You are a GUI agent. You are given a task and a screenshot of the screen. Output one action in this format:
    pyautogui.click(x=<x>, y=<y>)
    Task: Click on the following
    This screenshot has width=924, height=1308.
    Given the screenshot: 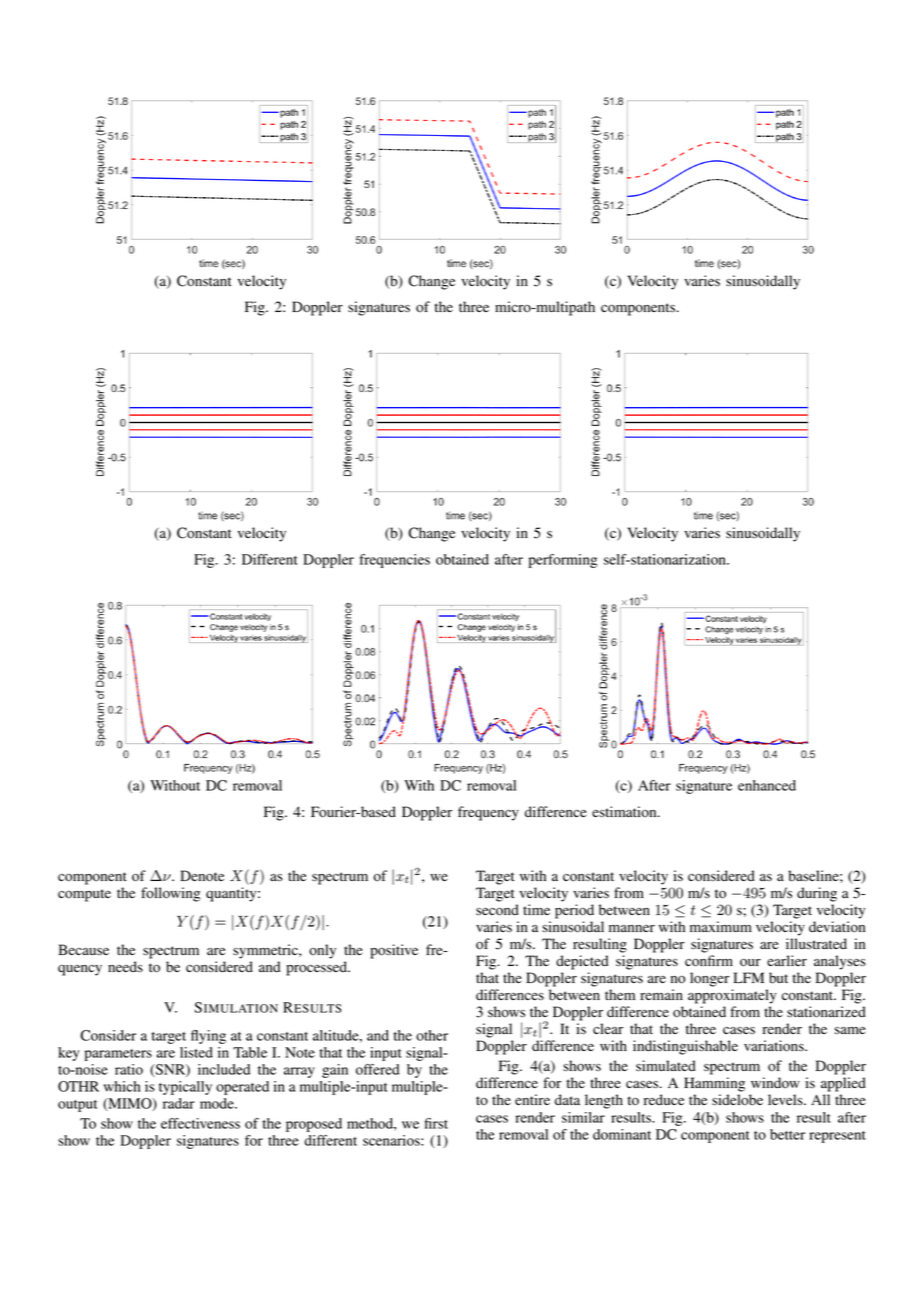 What is the action you would take?
    pyautogui.click(x=170, y=894)
